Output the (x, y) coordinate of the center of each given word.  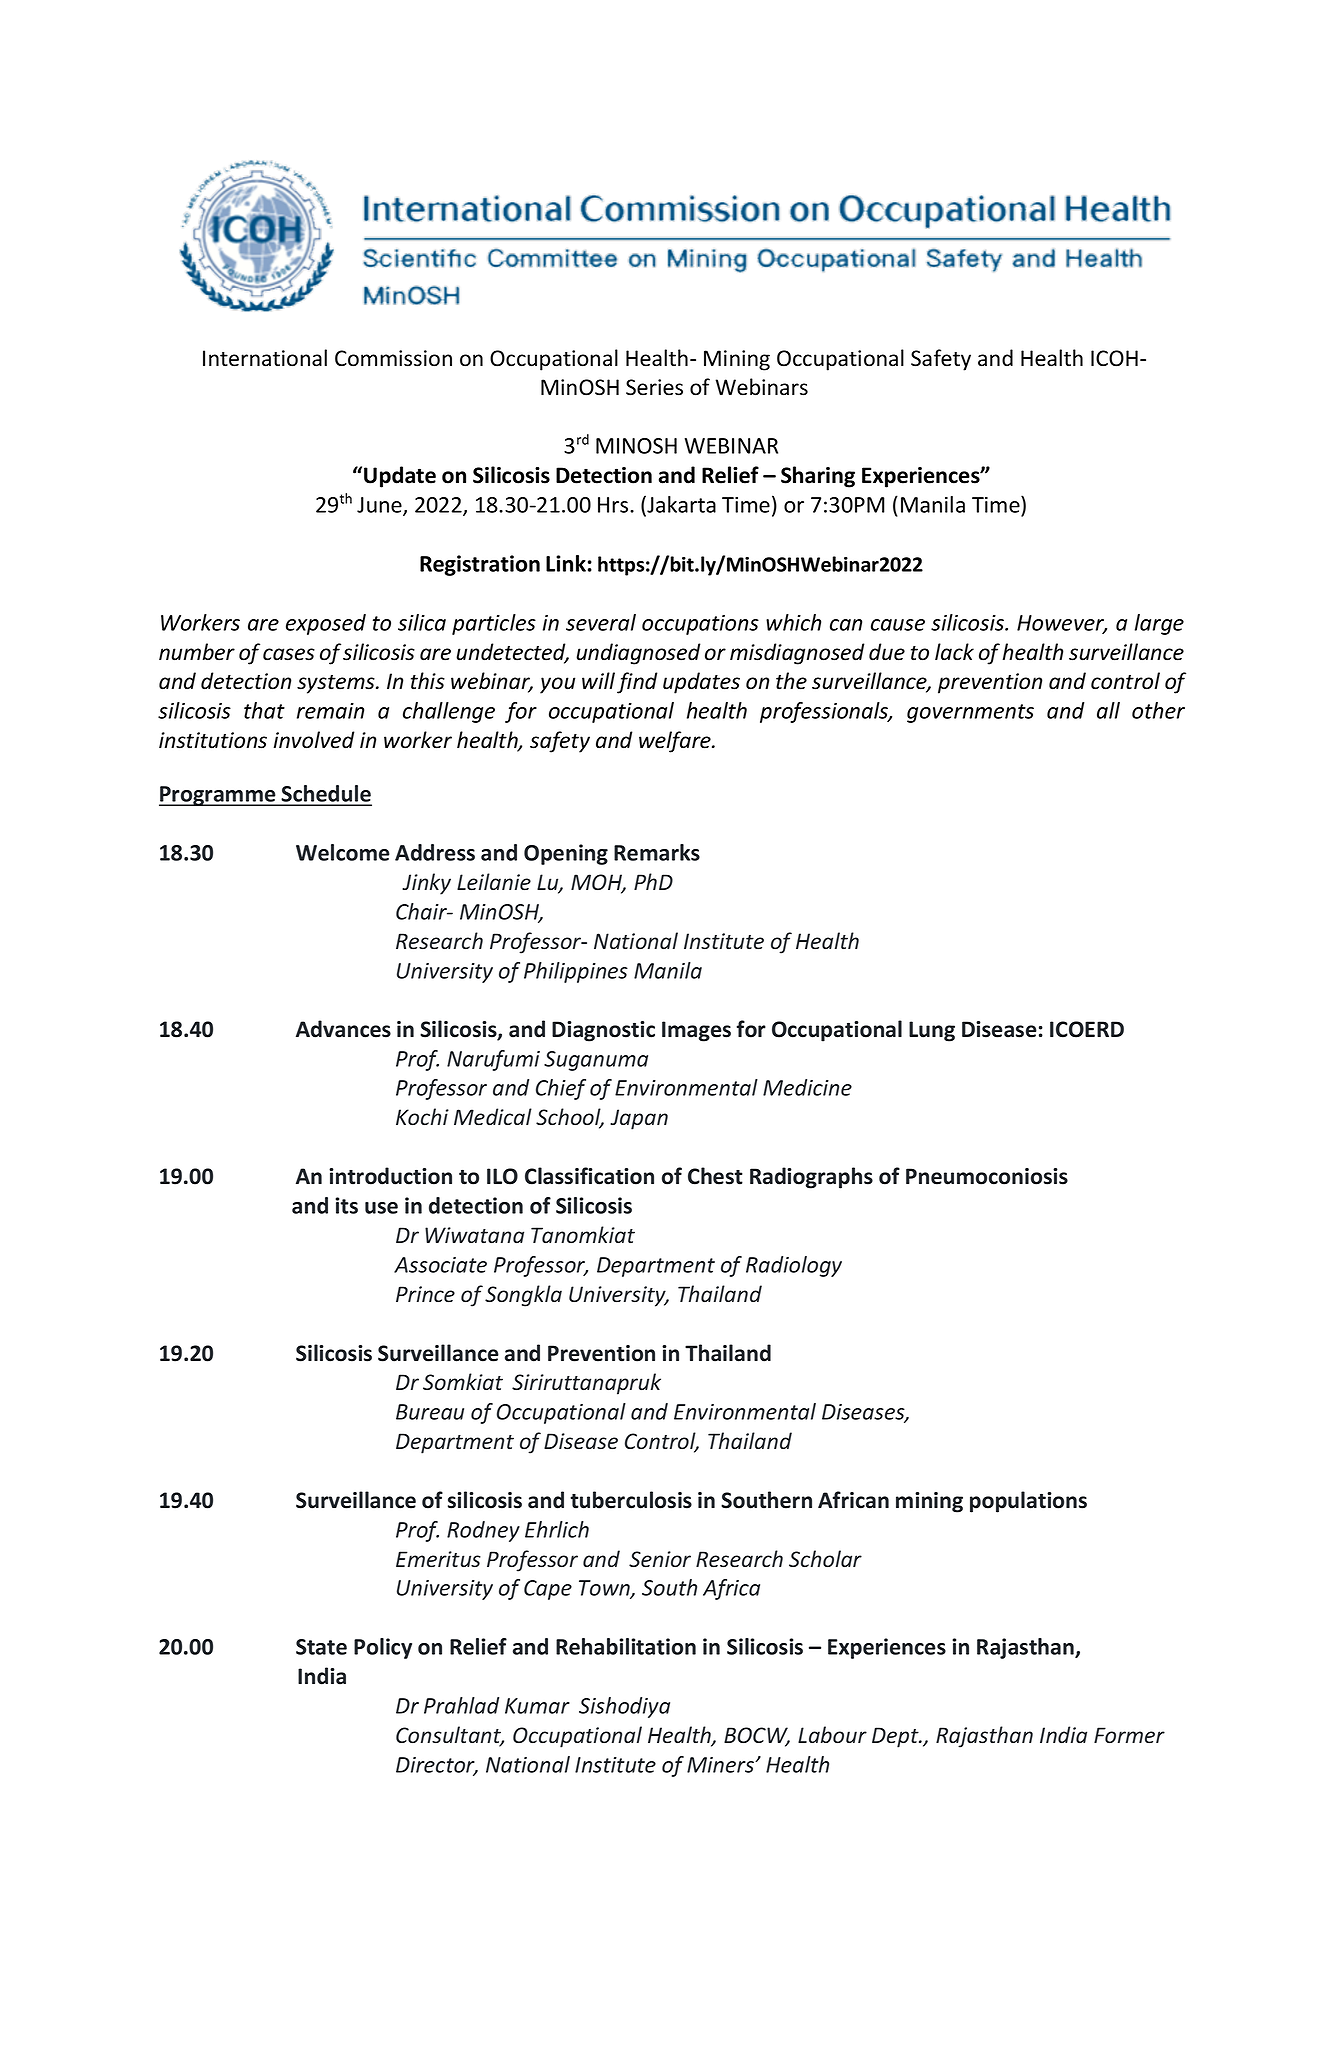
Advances (343, 1029)
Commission (393, 358)
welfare (676, 742)
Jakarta (680, 504)
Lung (932, 1031)
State (321, 1647)
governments (970, 713)
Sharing (818, 477)
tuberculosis (631, 1500)
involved (314, 740)
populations (1028, 1502)
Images (696, 1031)
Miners (721, 1765)
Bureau (430, 1412)
